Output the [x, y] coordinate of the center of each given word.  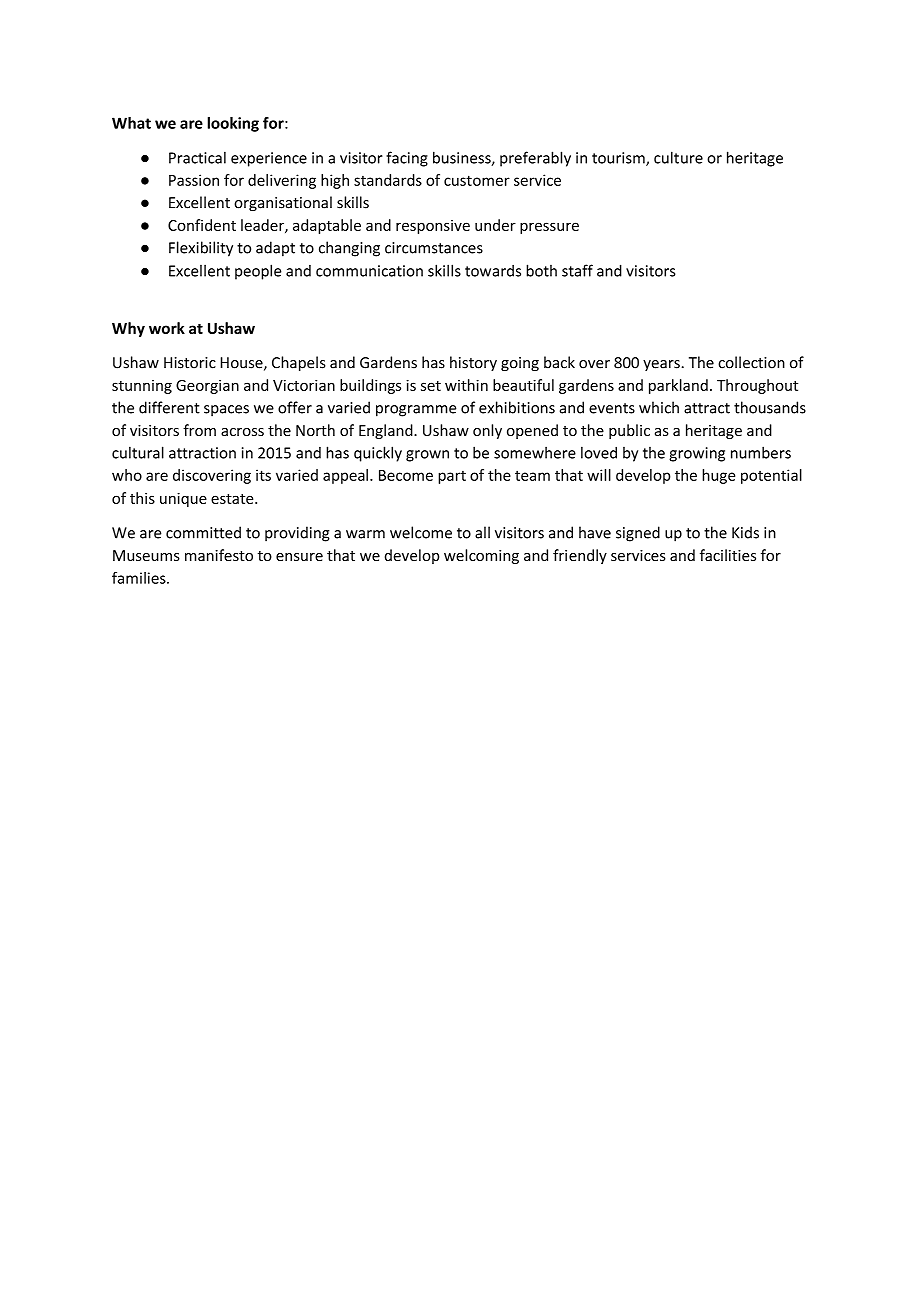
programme [416, 411]
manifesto [219, 555]
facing [407, 159]
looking [233, 124]
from [199, 430]
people [258, 272]
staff [577, 270]
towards [493, 271]
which [659, 407]
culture [678, 157]
